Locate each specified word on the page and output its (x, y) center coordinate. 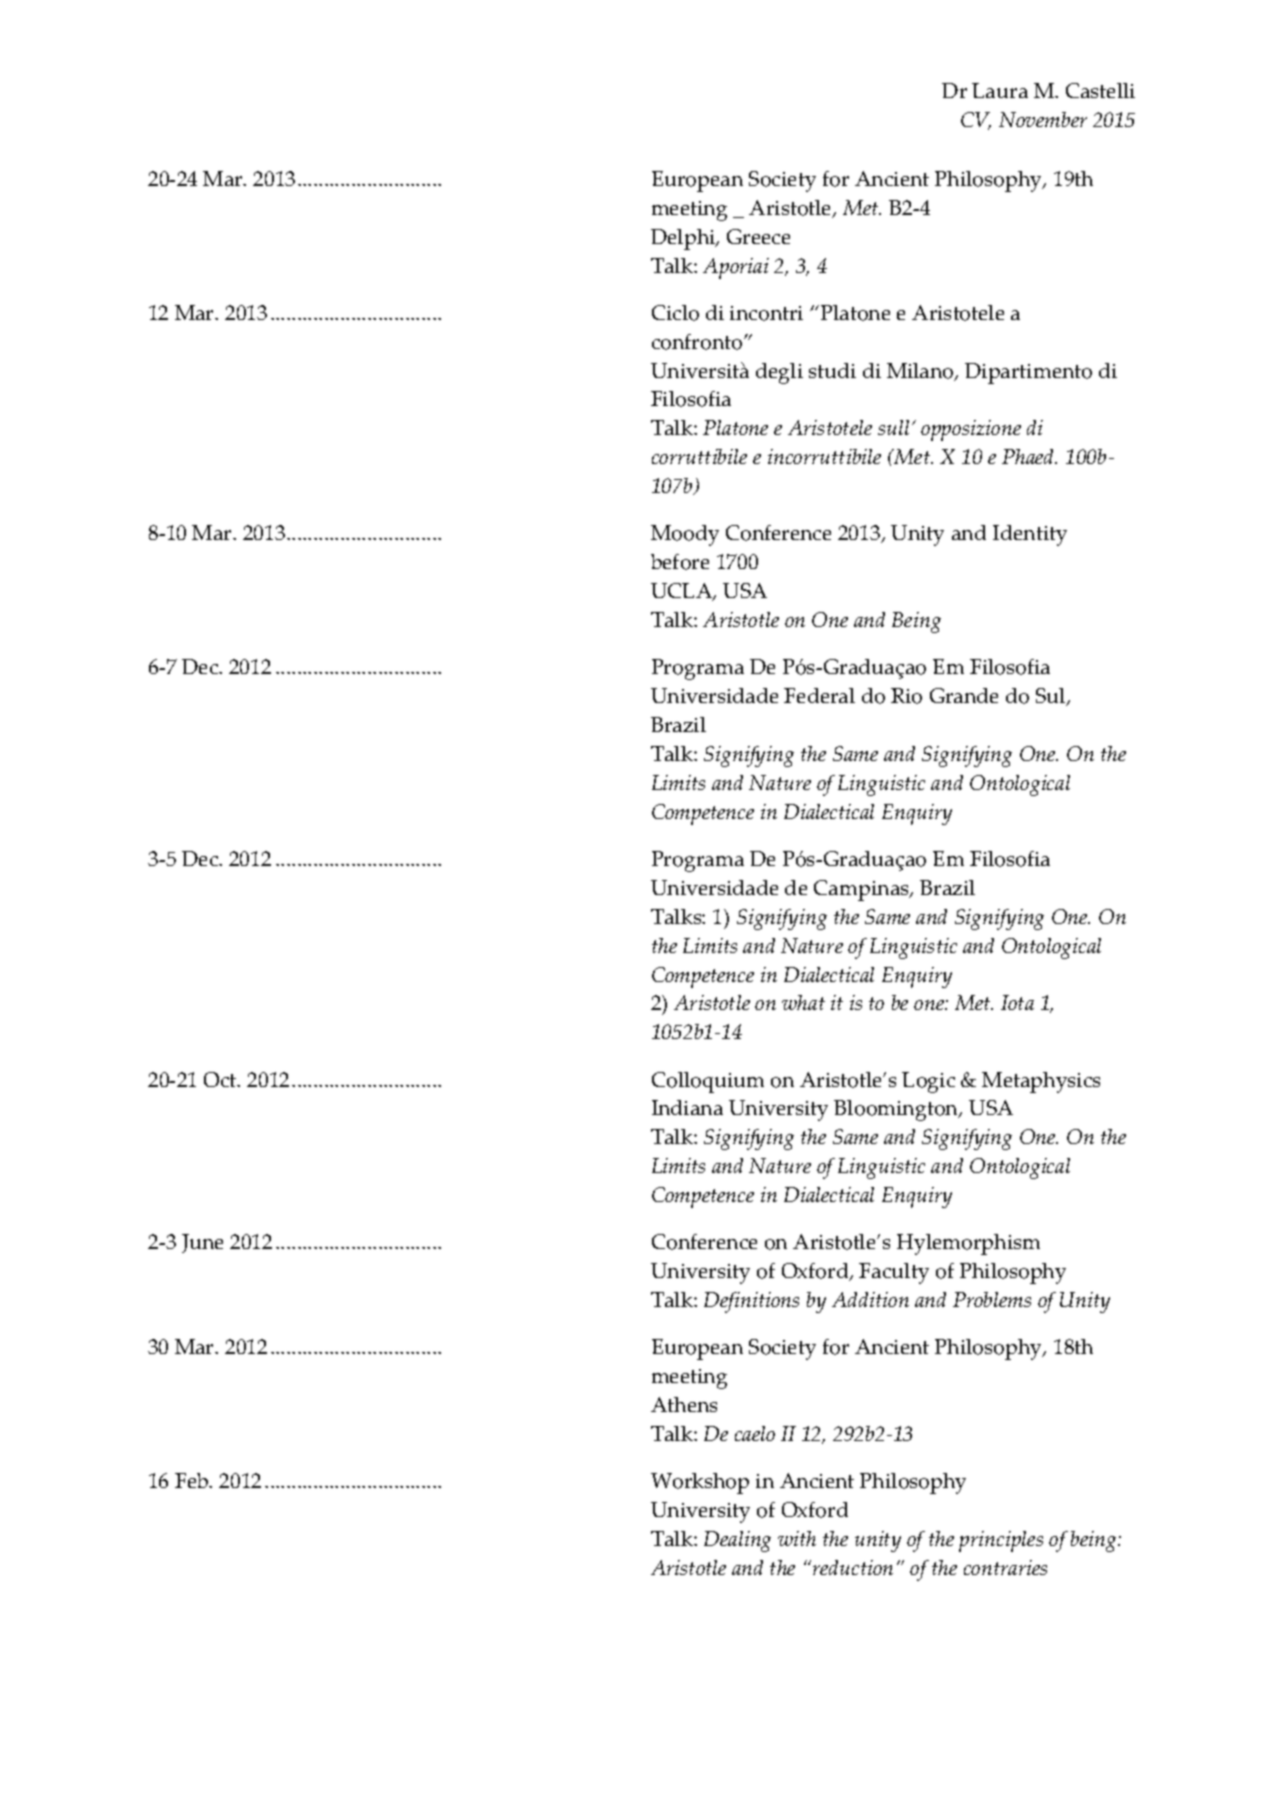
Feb (193, 1480)
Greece (758, 236)
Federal (819, 695)
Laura (1000, 90)
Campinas (862, 890)
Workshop (700, 1483)
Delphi (684, 239)
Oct (221, 1079)
